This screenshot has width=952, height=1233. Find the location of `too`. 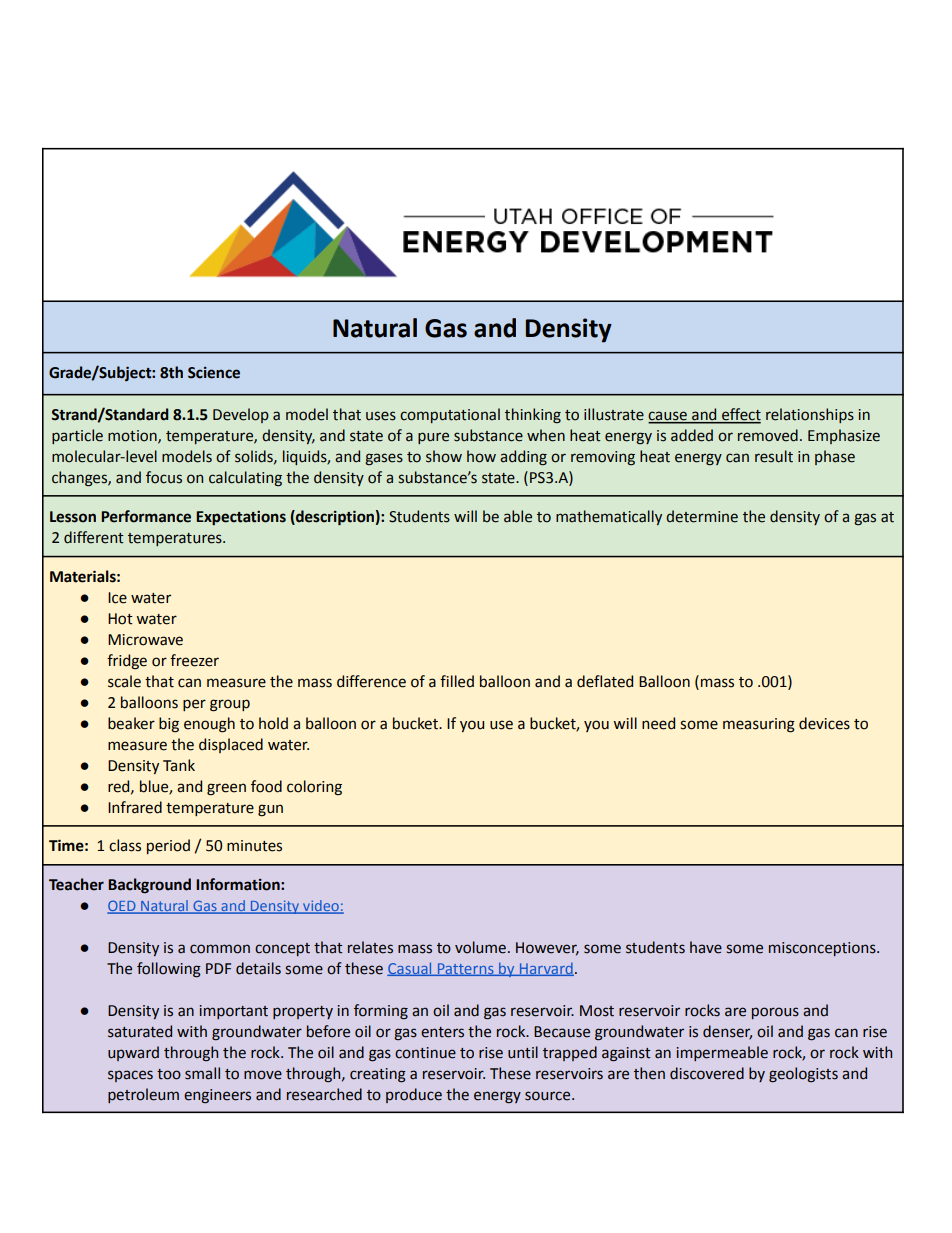

too is located at coordinates (169, 1074).
